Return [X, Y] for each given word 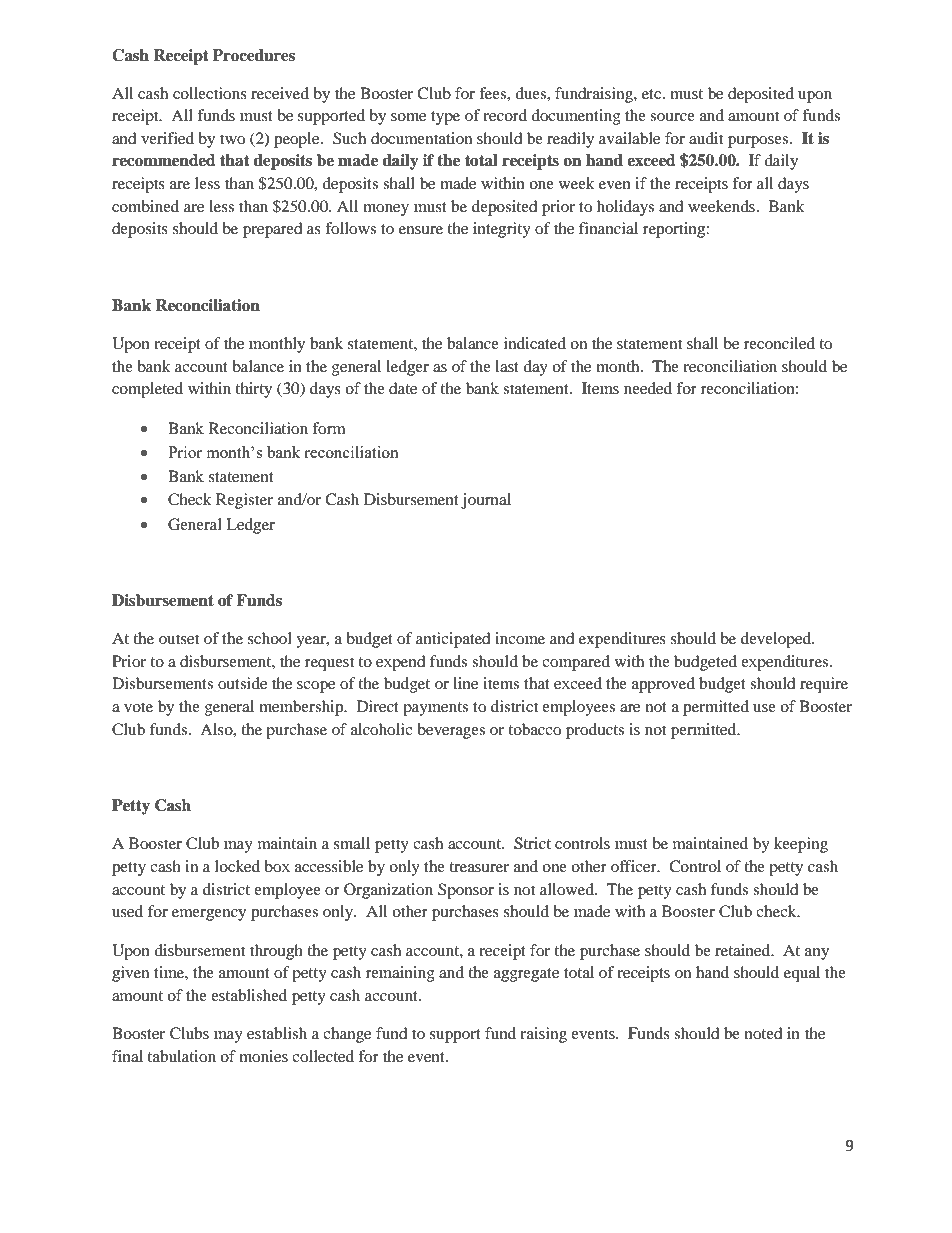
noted [764, 1033]
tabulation [181, 1056]
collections [210, 93]
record [505, 115]
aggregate [526, 975]
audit [706, 138]
